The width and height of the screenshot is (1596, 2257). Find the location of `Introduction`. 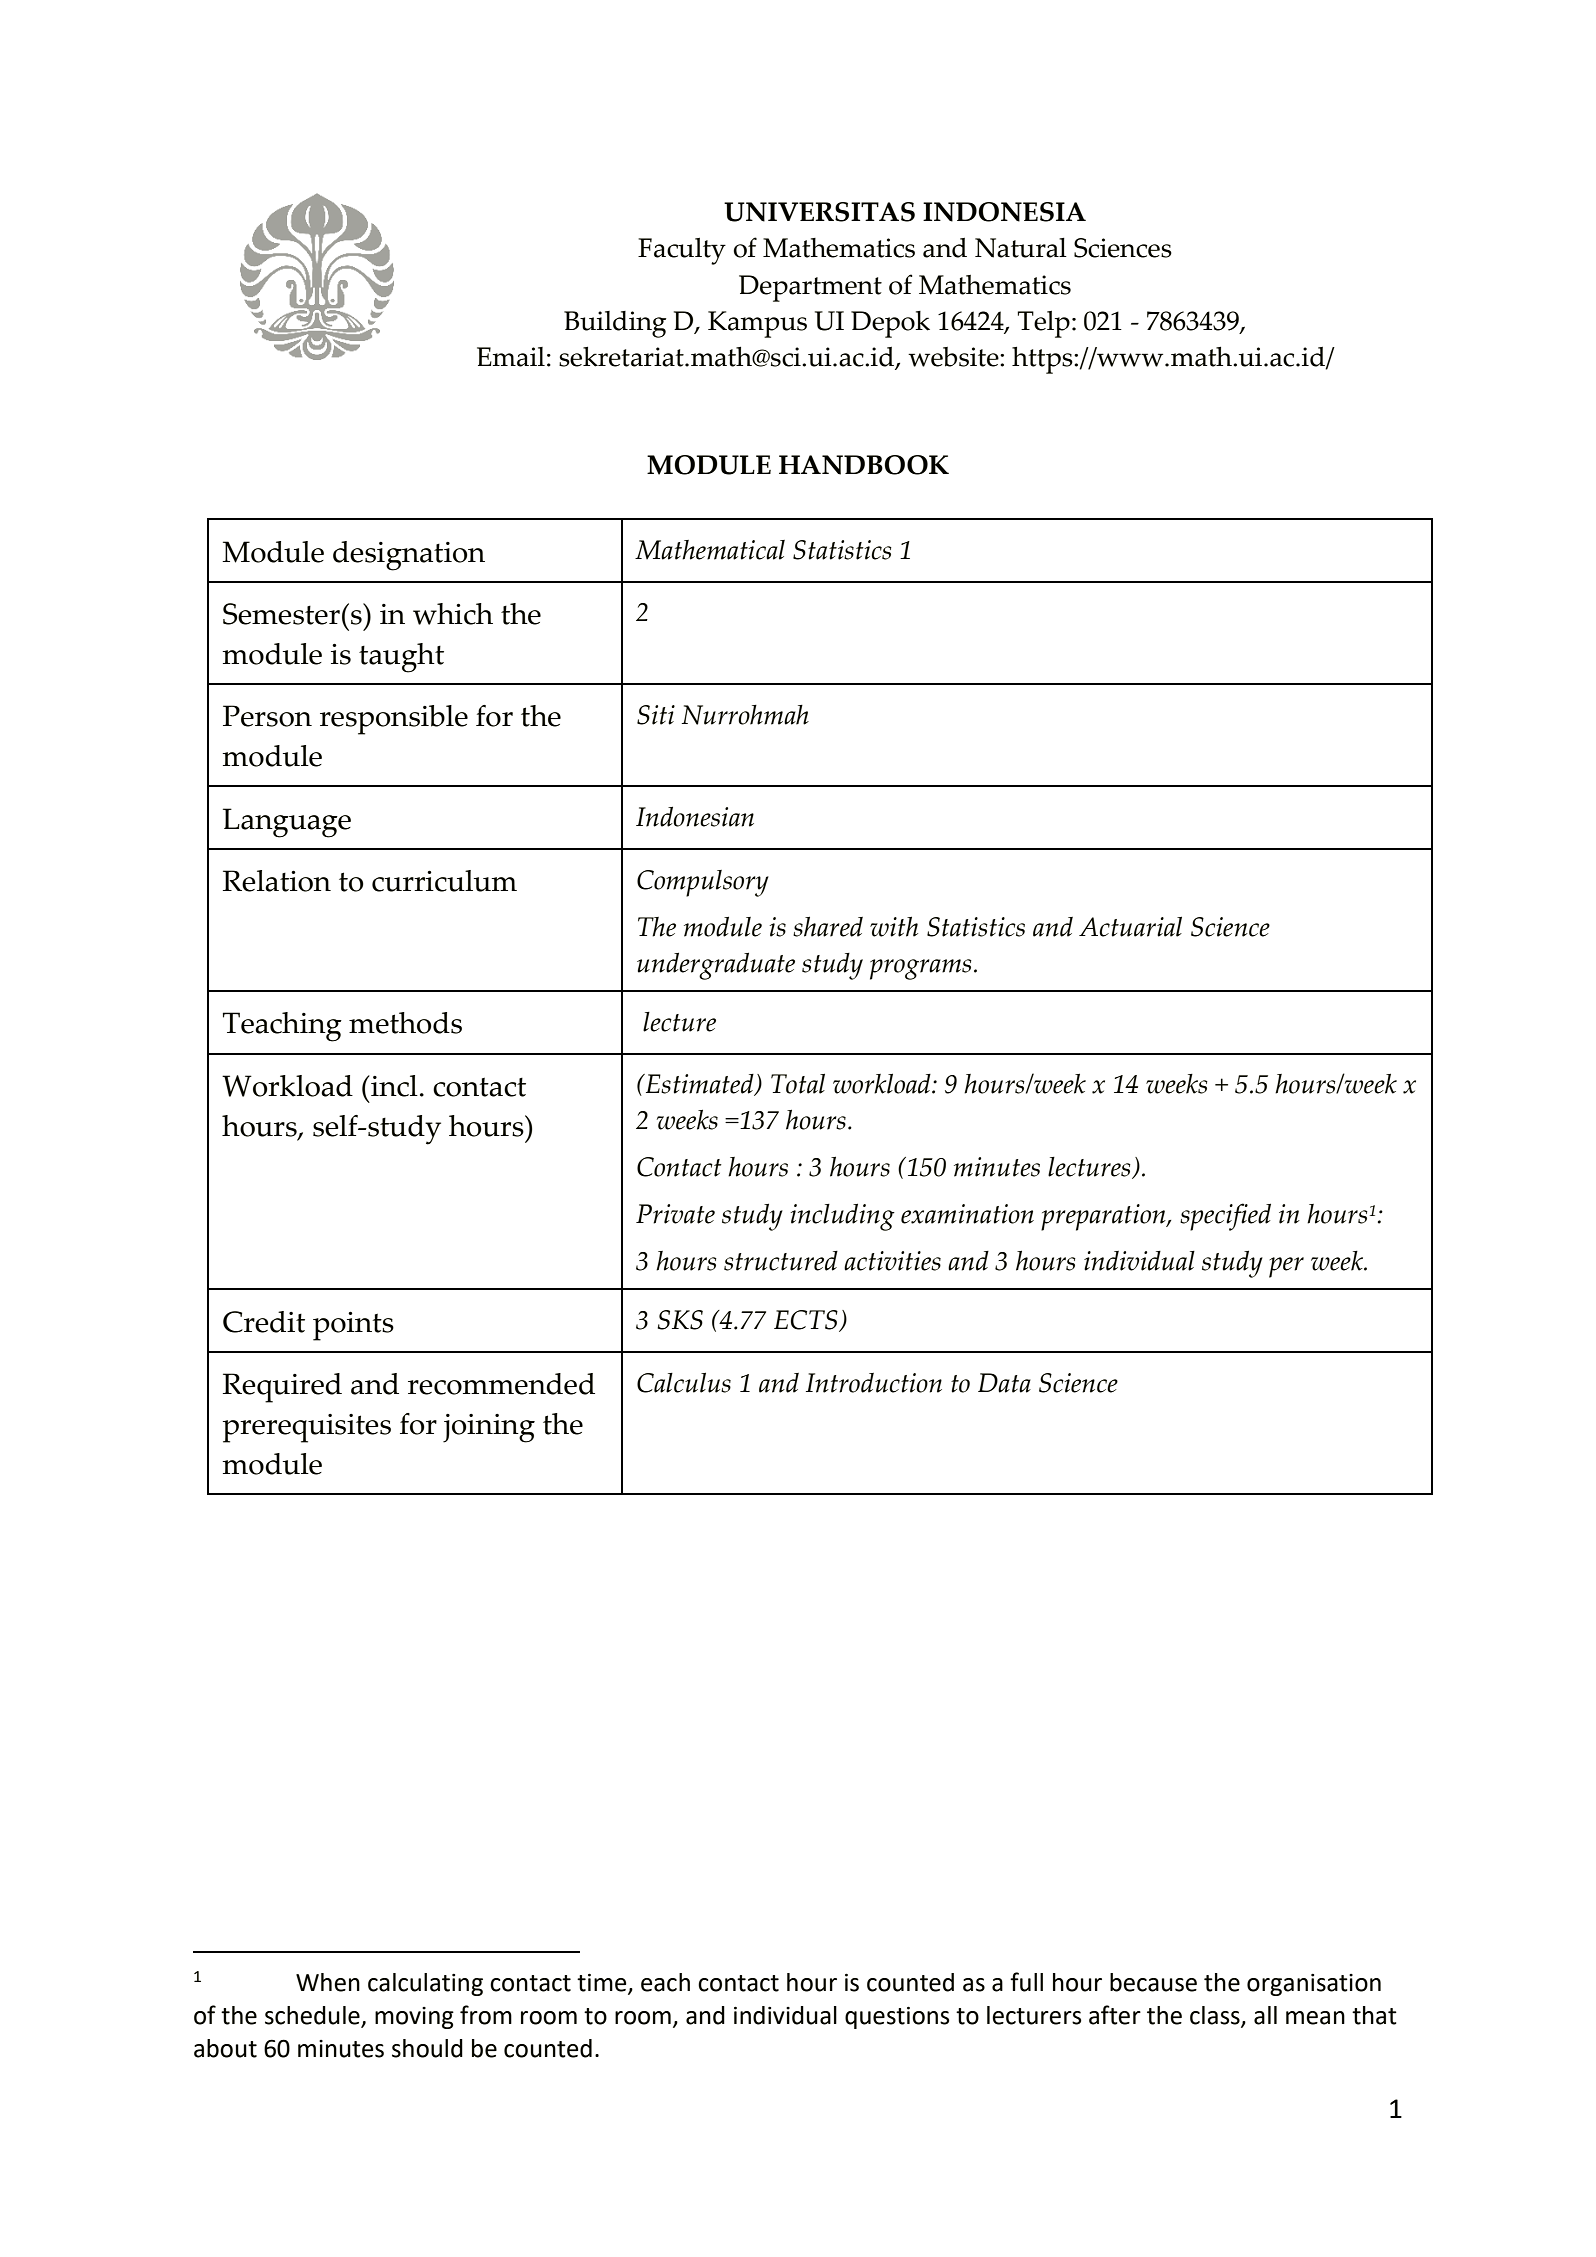

Introduction is located at coordinates (874, 1383).
